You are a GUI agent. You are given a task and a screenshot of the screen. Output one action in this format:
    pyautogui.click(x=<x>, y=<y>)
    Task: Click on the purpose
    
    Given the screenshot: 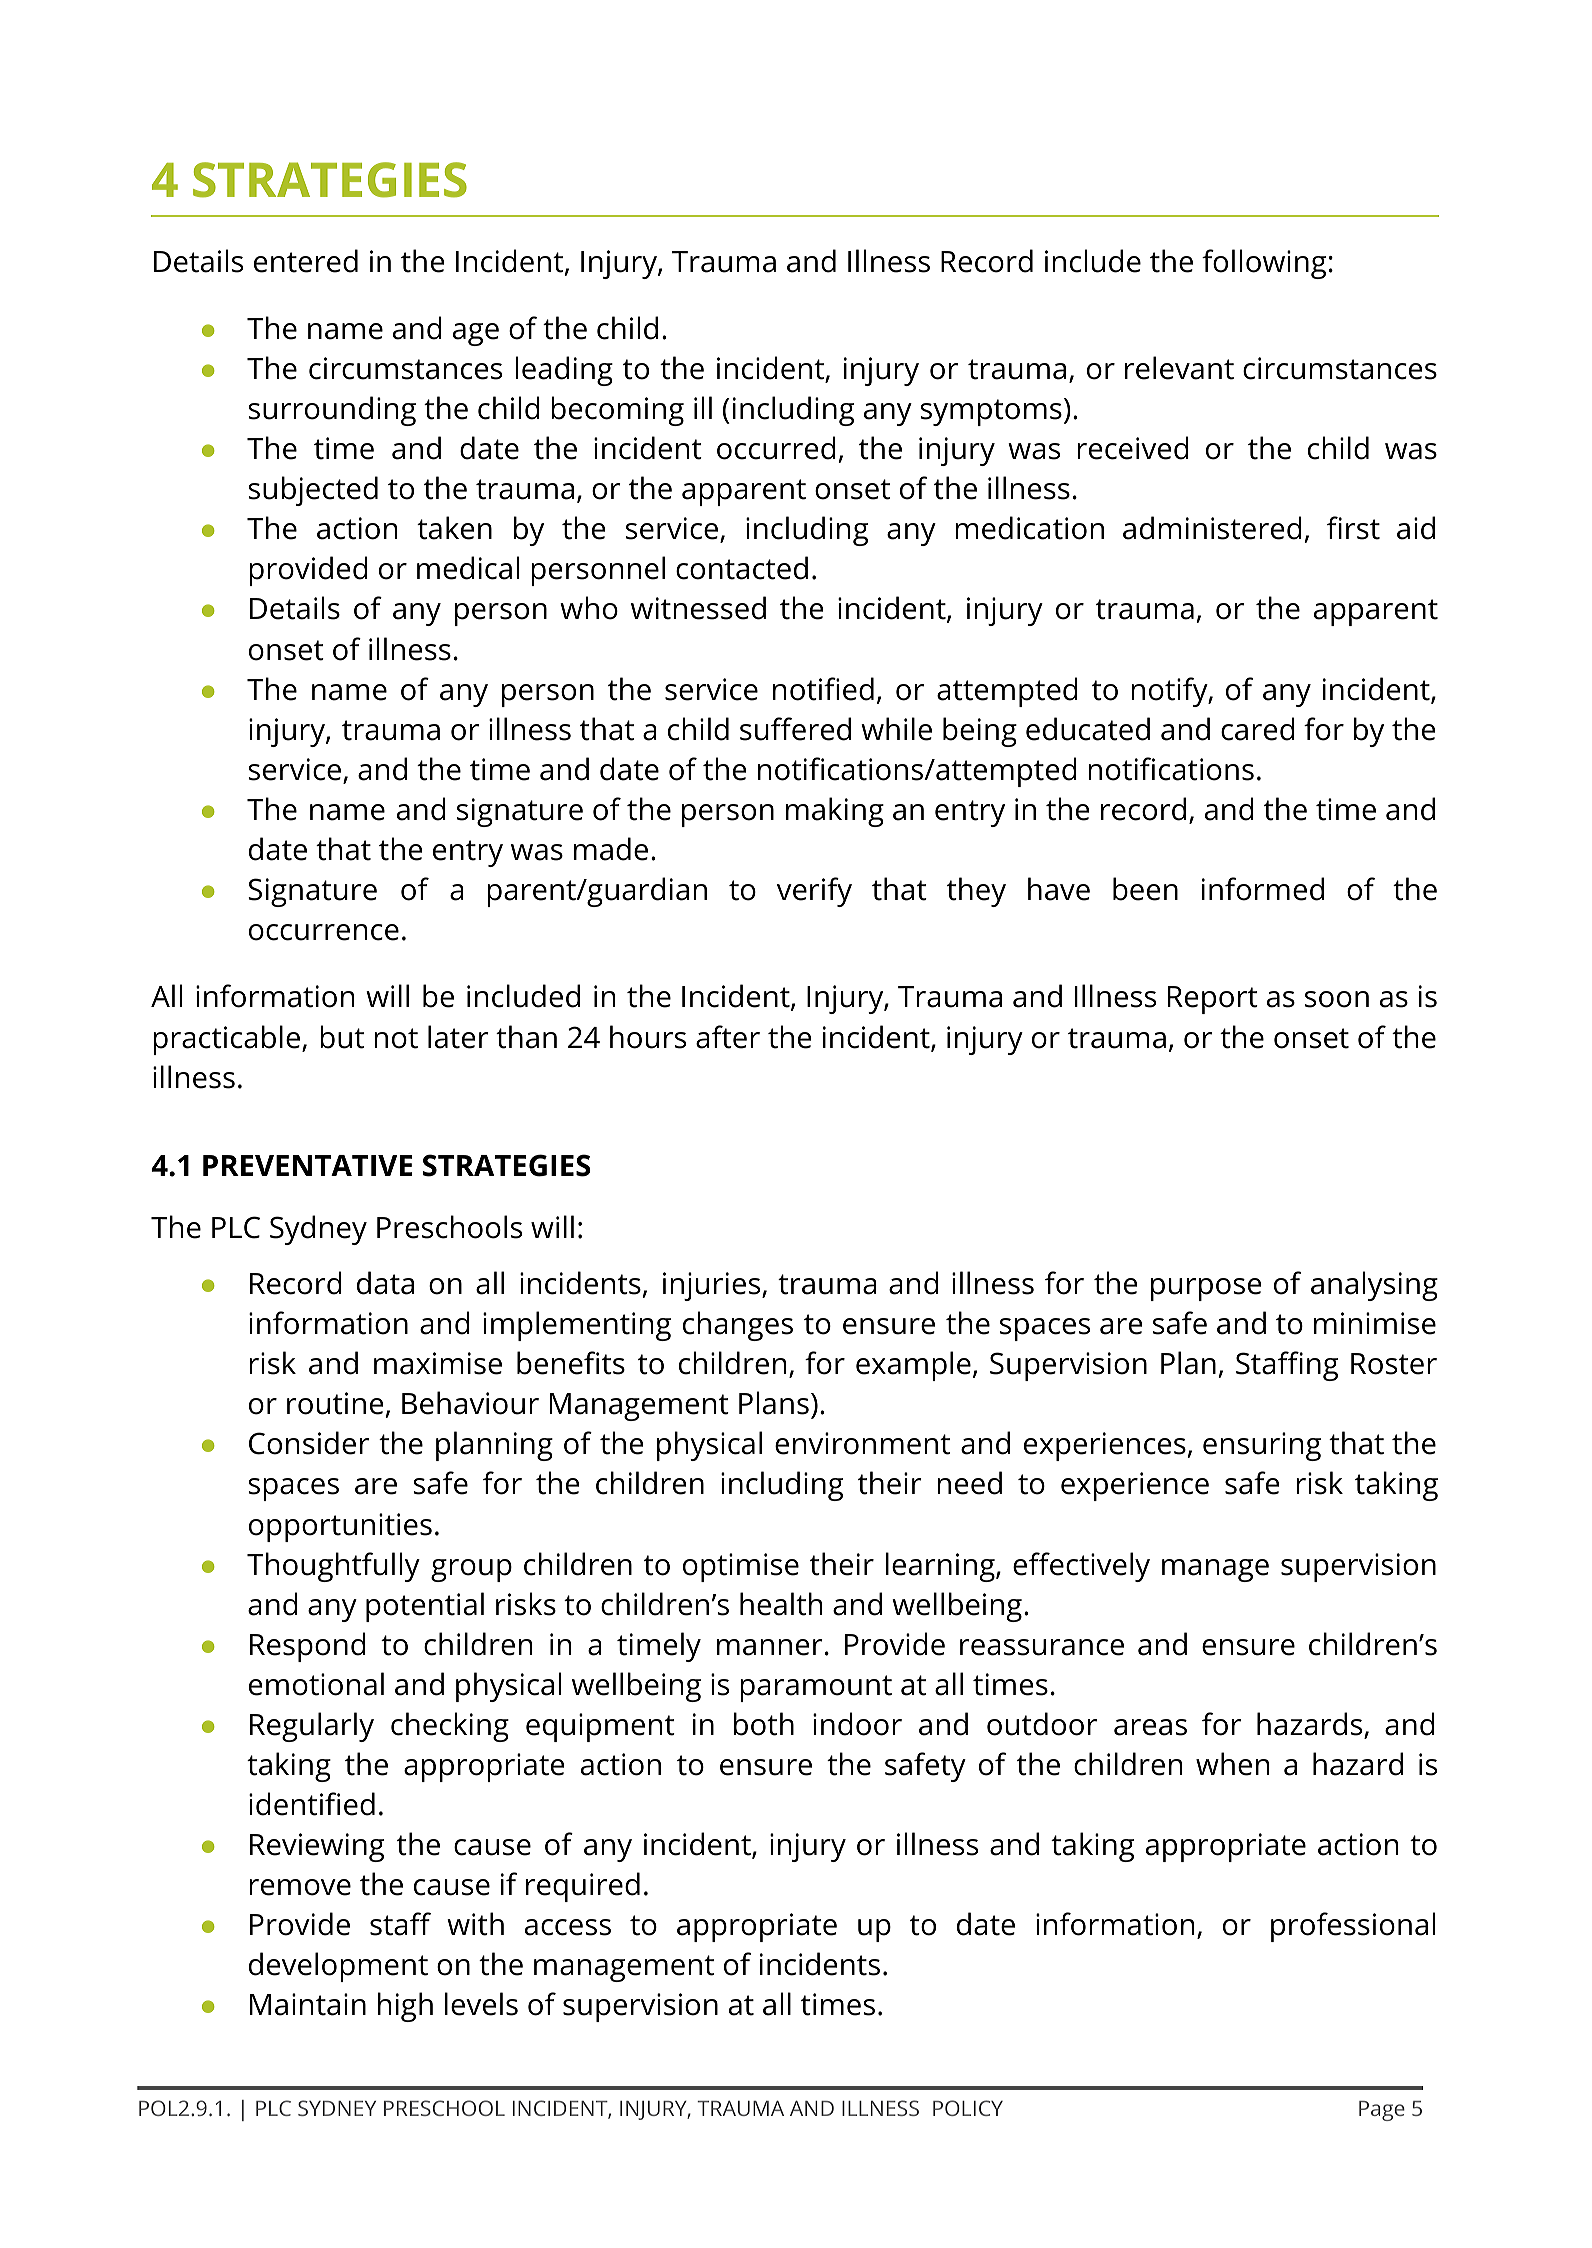 What is the action you would take?
    pyautogui.click(x=1206, y=1289)
